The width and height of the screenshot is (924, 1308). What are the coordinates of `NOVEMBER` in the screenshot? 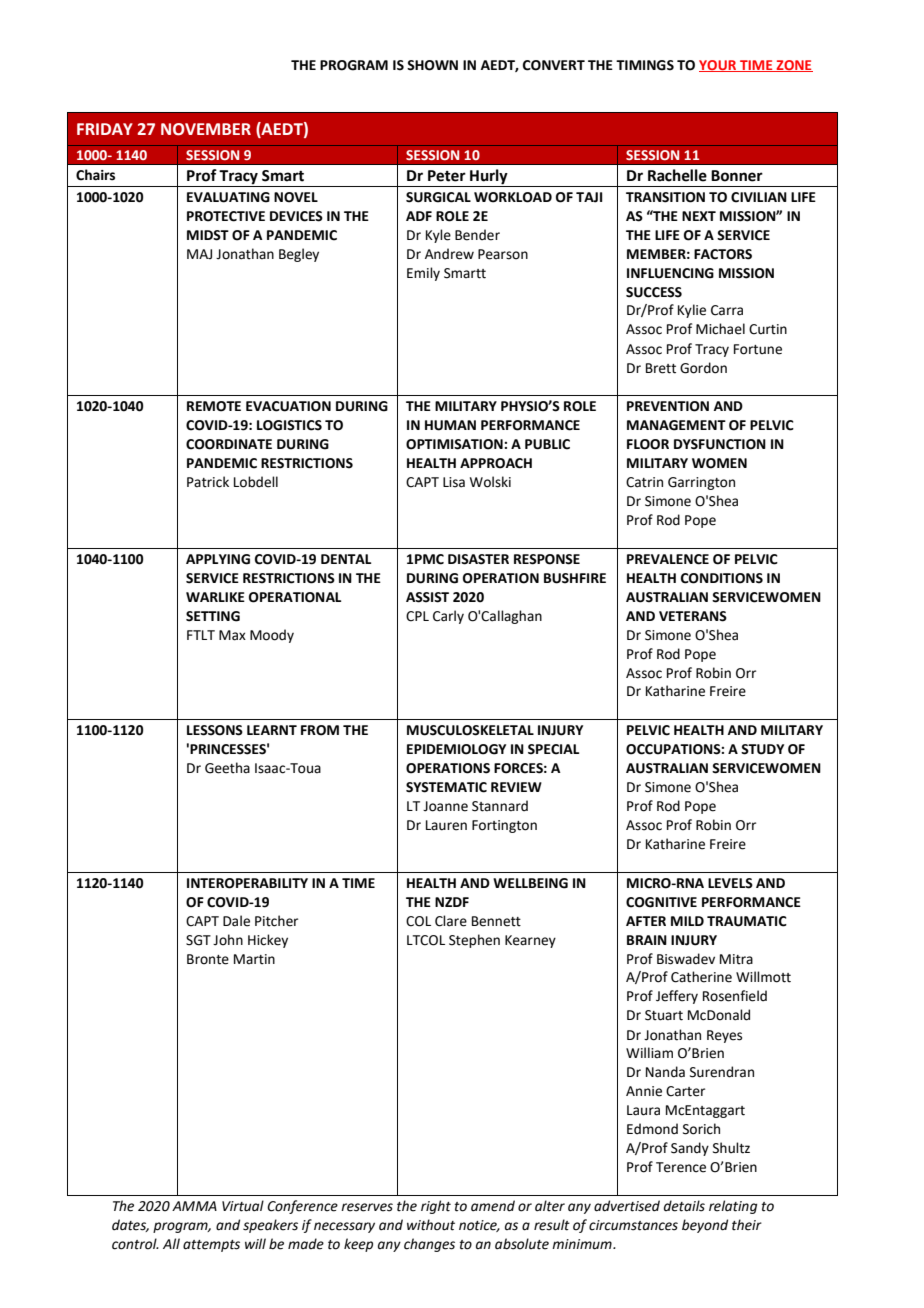 It's located at (206, 129).
